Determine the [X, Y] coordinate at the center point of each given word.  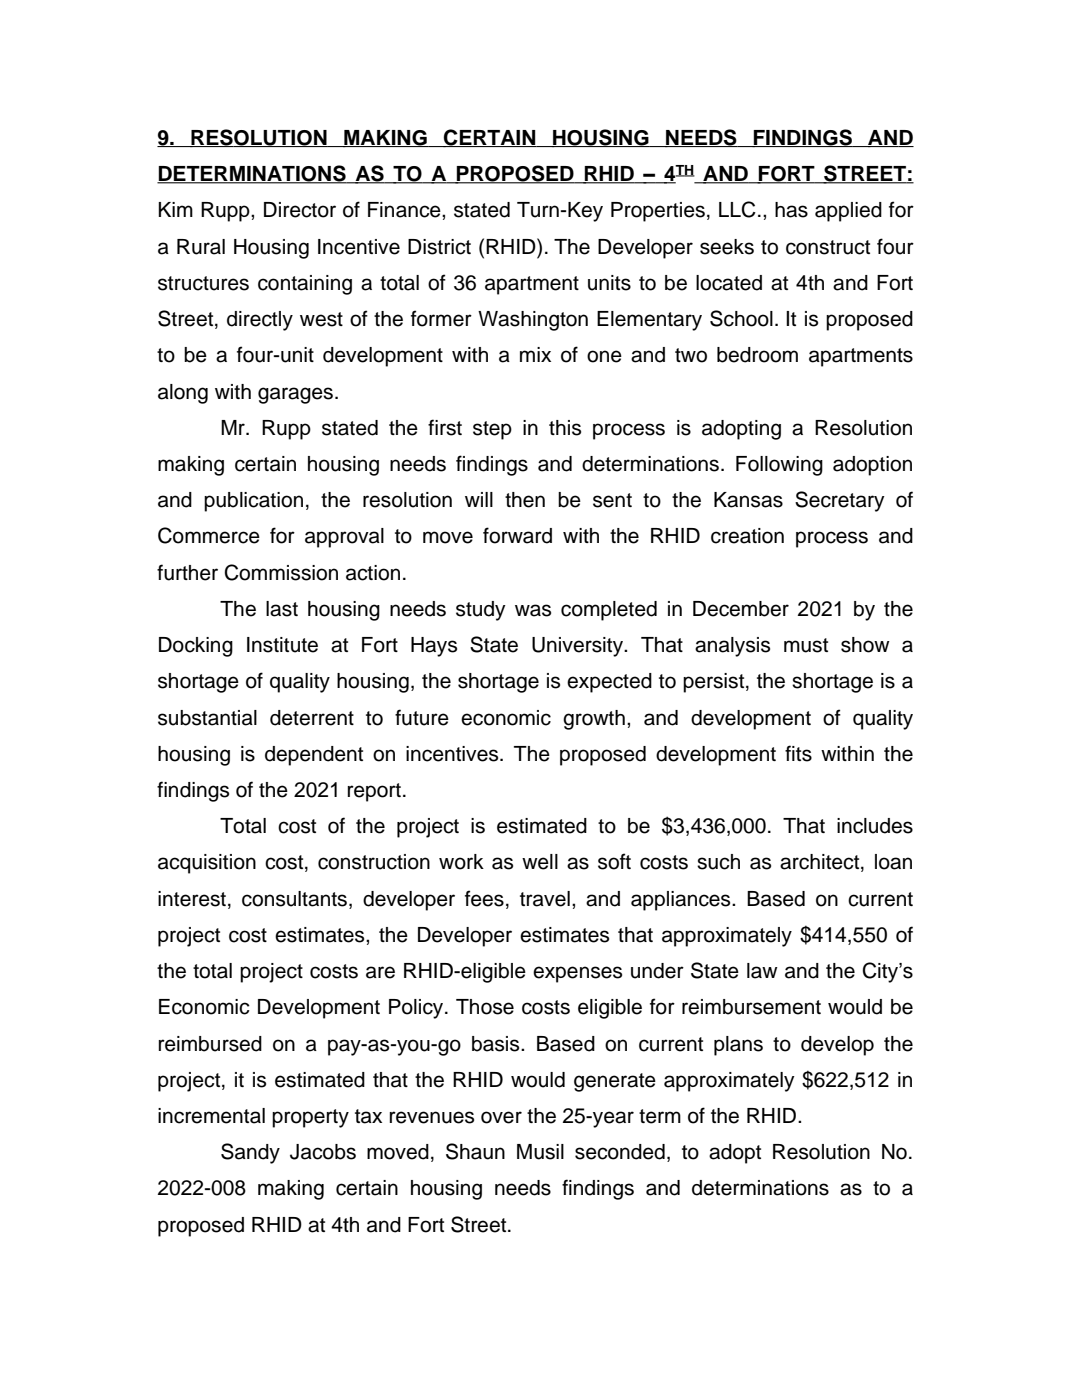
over [501, 1117]
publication [253, 502]
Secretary [840, 501]
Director [300, 210]
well [540, 862]
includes [875, 826]
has [791, 210]
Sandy [250, 1153]
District [439, 247]
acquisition [207, 864]
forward [517, 535]
